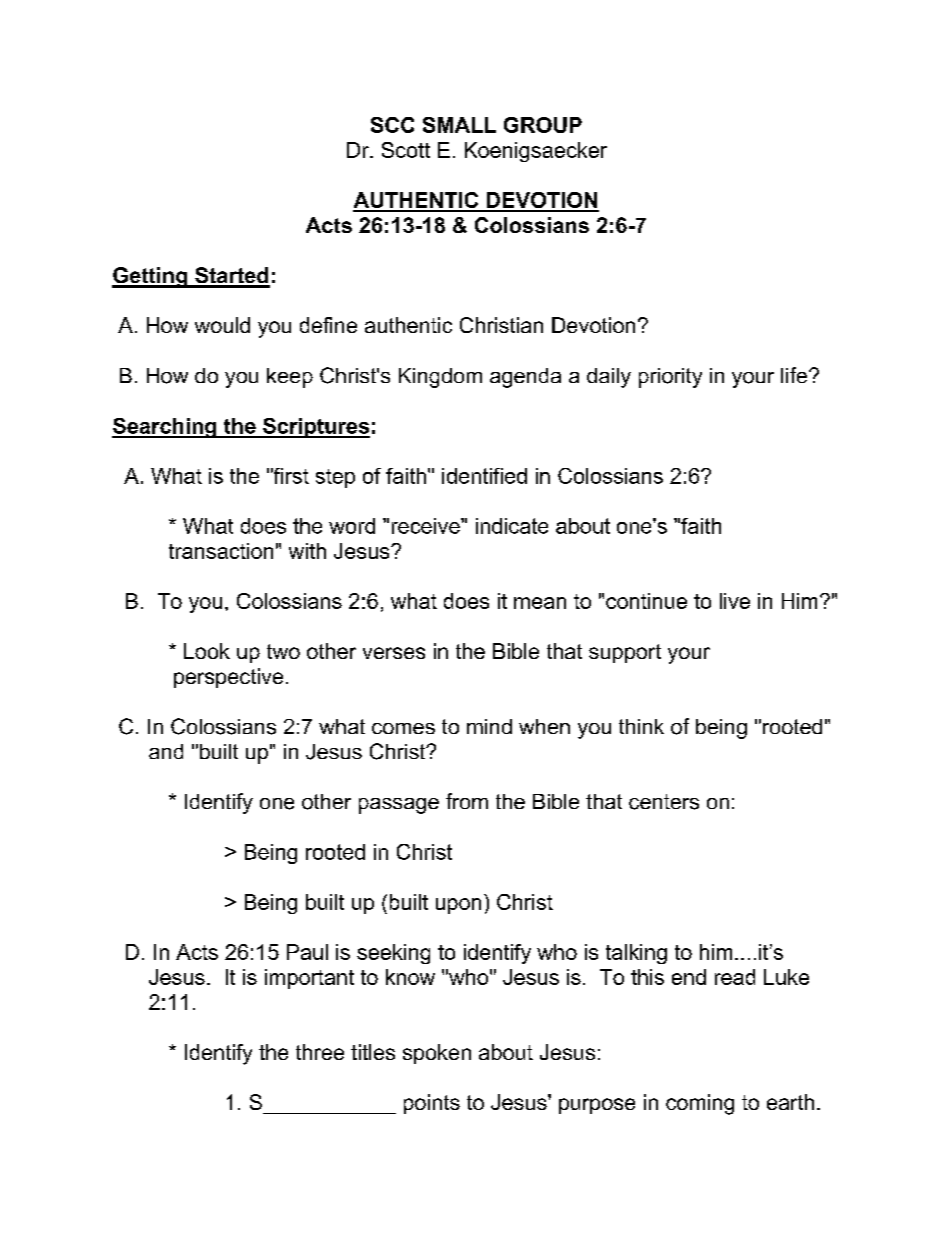 The width and height of the screenshot is (952, 1233). I want to click on GROUP, so click(543, 125).
